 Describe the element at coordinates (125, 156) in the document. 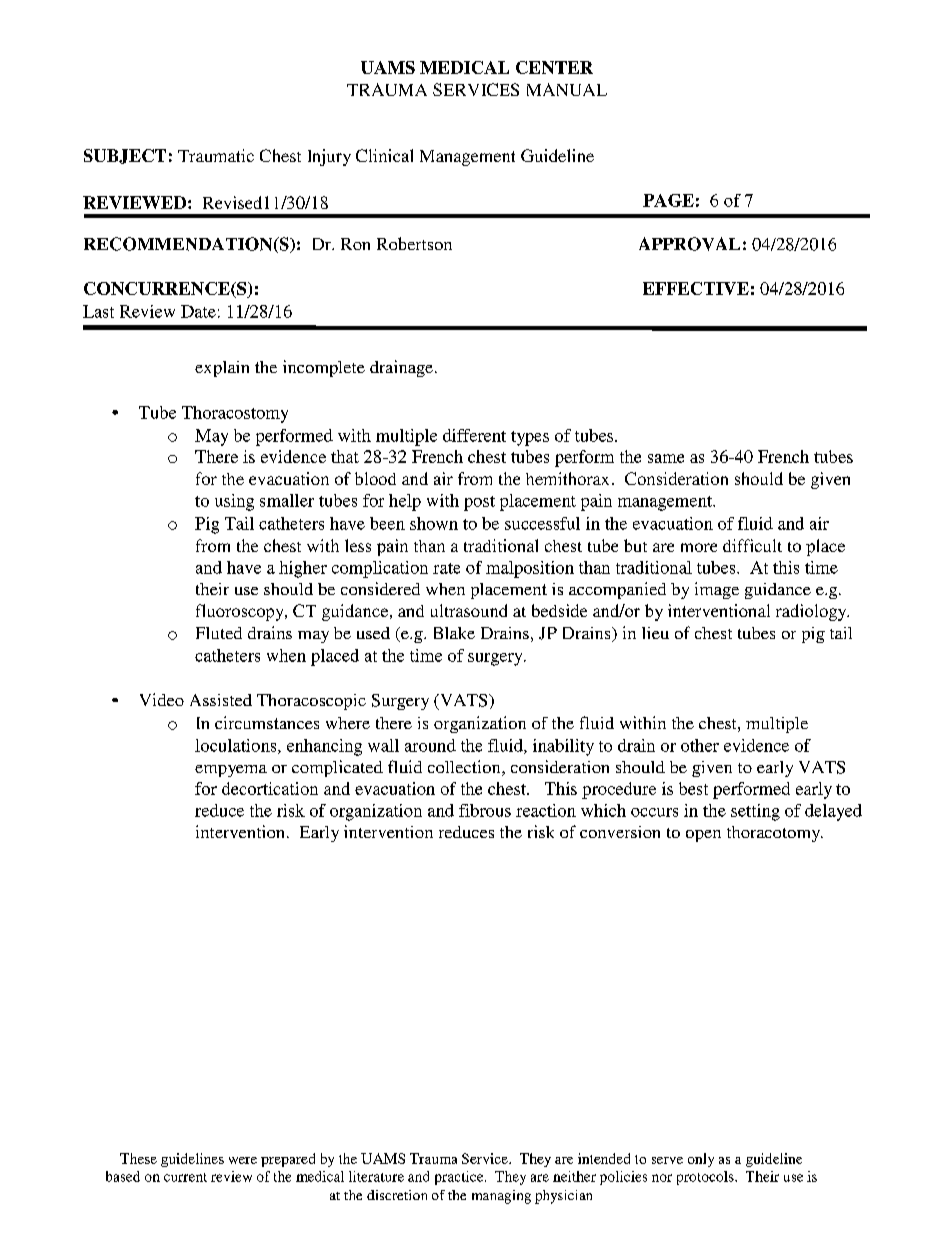

I see `SUBJECT` at that location.
